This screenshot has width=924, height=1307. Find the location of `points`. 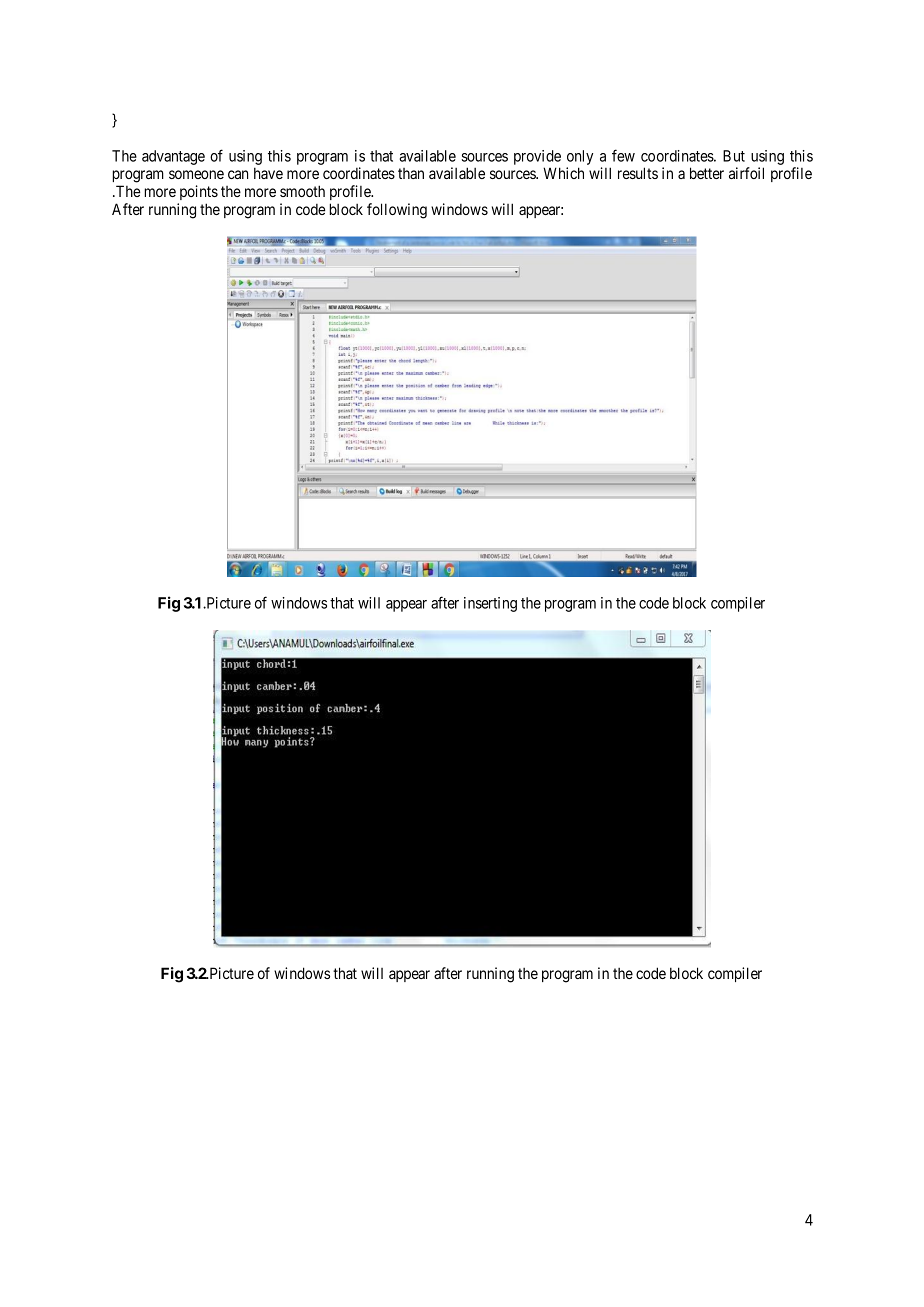

points is located at coordinates (199, 192).
